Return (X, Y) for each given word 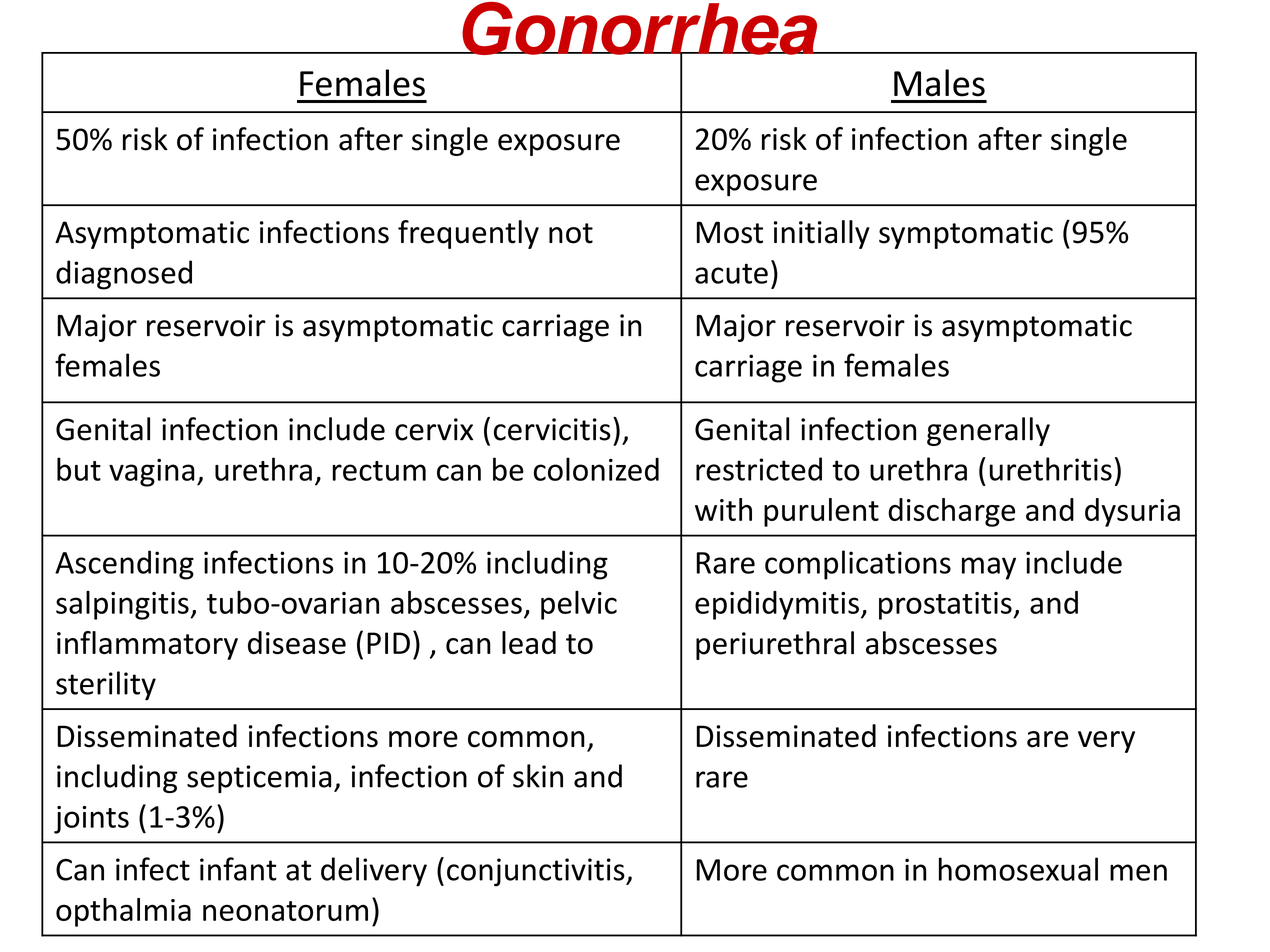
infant (238, 869)
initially (822, 234)
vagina (152, 473)
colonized (596, 469)
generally (988, 431)
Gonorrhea (640, 29)
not (571, 233)
